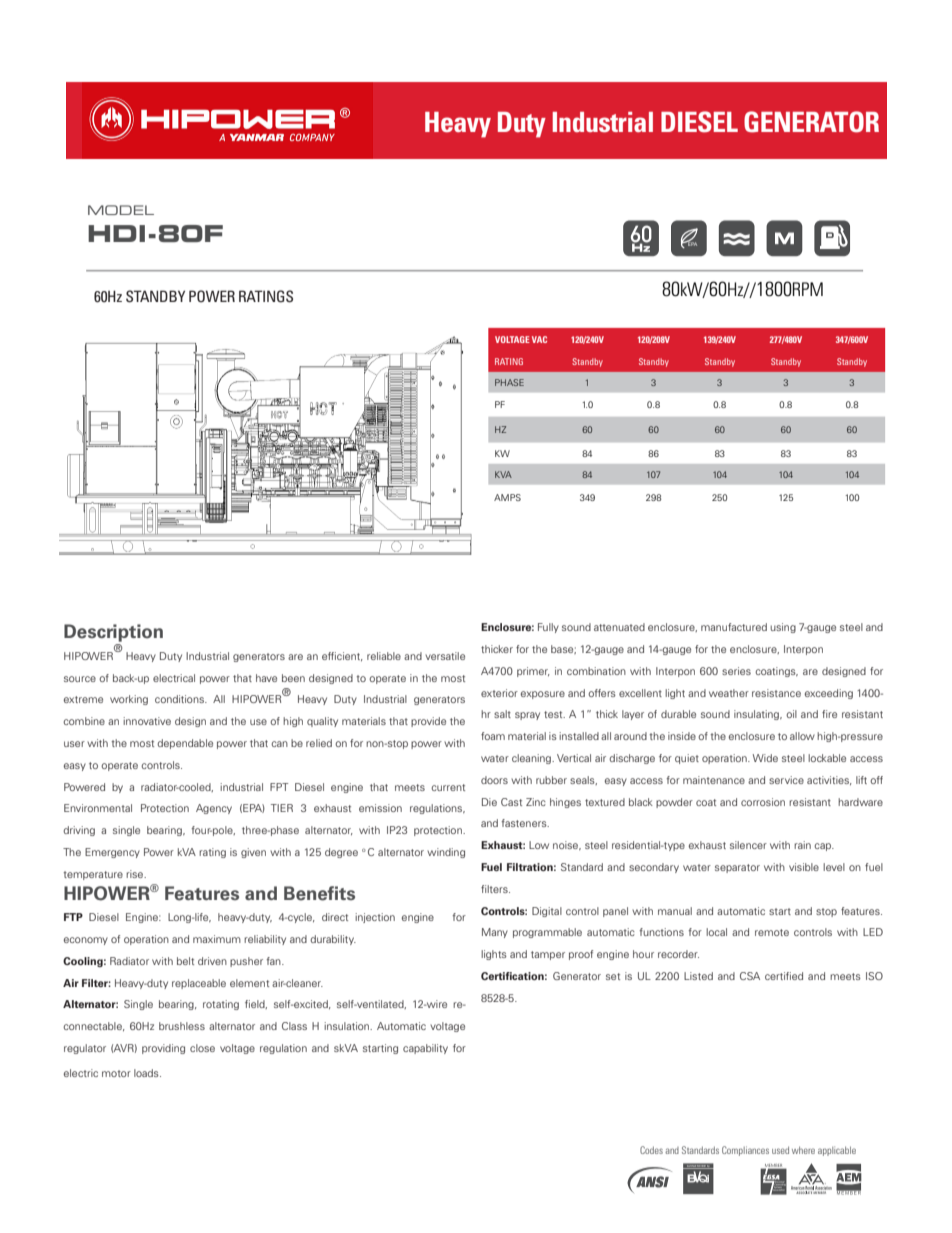 The width and height of the document is (952, 1233). I want to click on AMPS, so click(507, 497).
